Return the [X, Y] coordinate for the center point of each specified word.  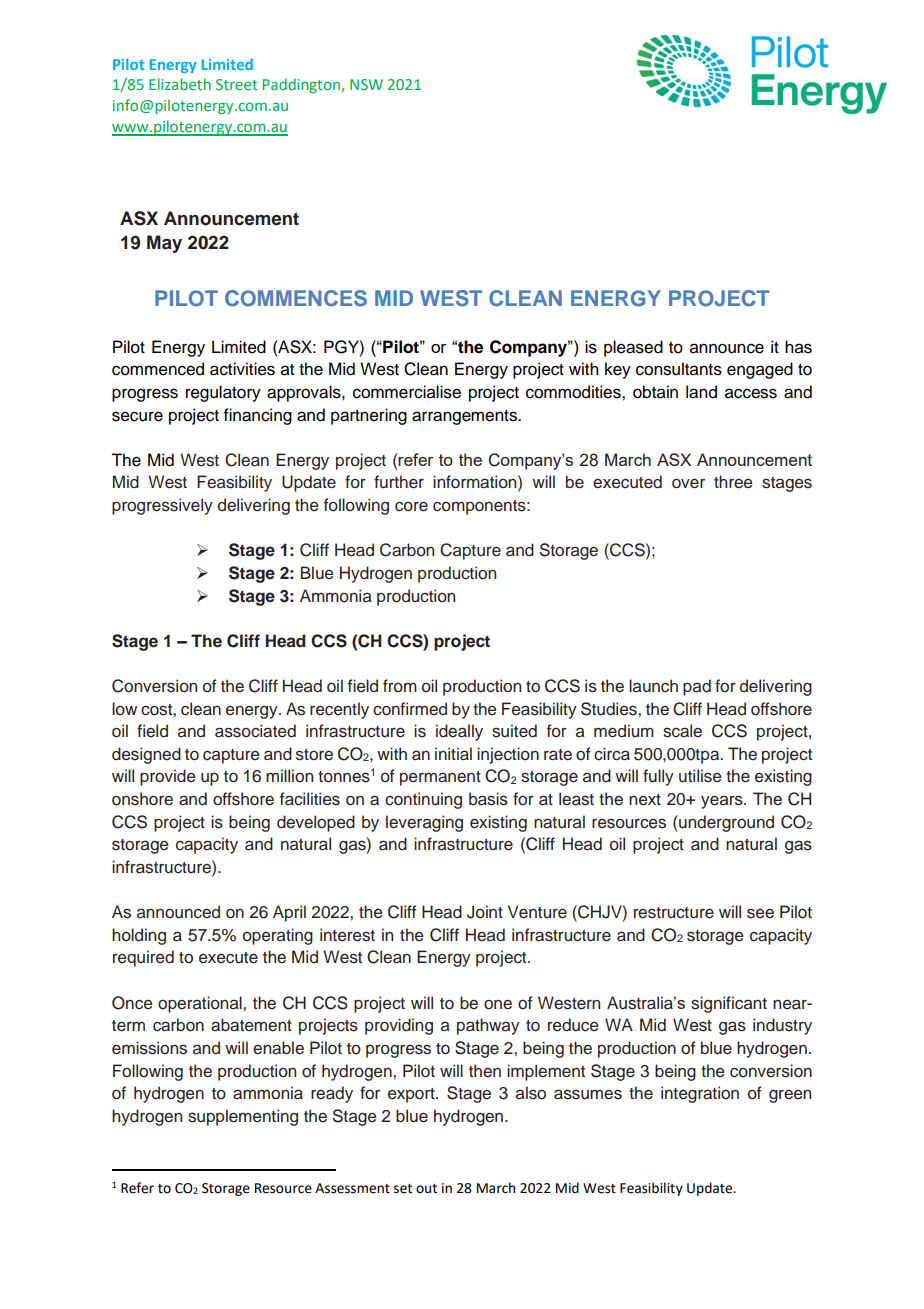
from [400, 686]
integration [700, 1094]
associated [255, 731]
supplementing [243, 1117]
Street [237, 84]
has [798, 347]
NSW [366, 84]
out [426, 1189]
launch [653, 686]
